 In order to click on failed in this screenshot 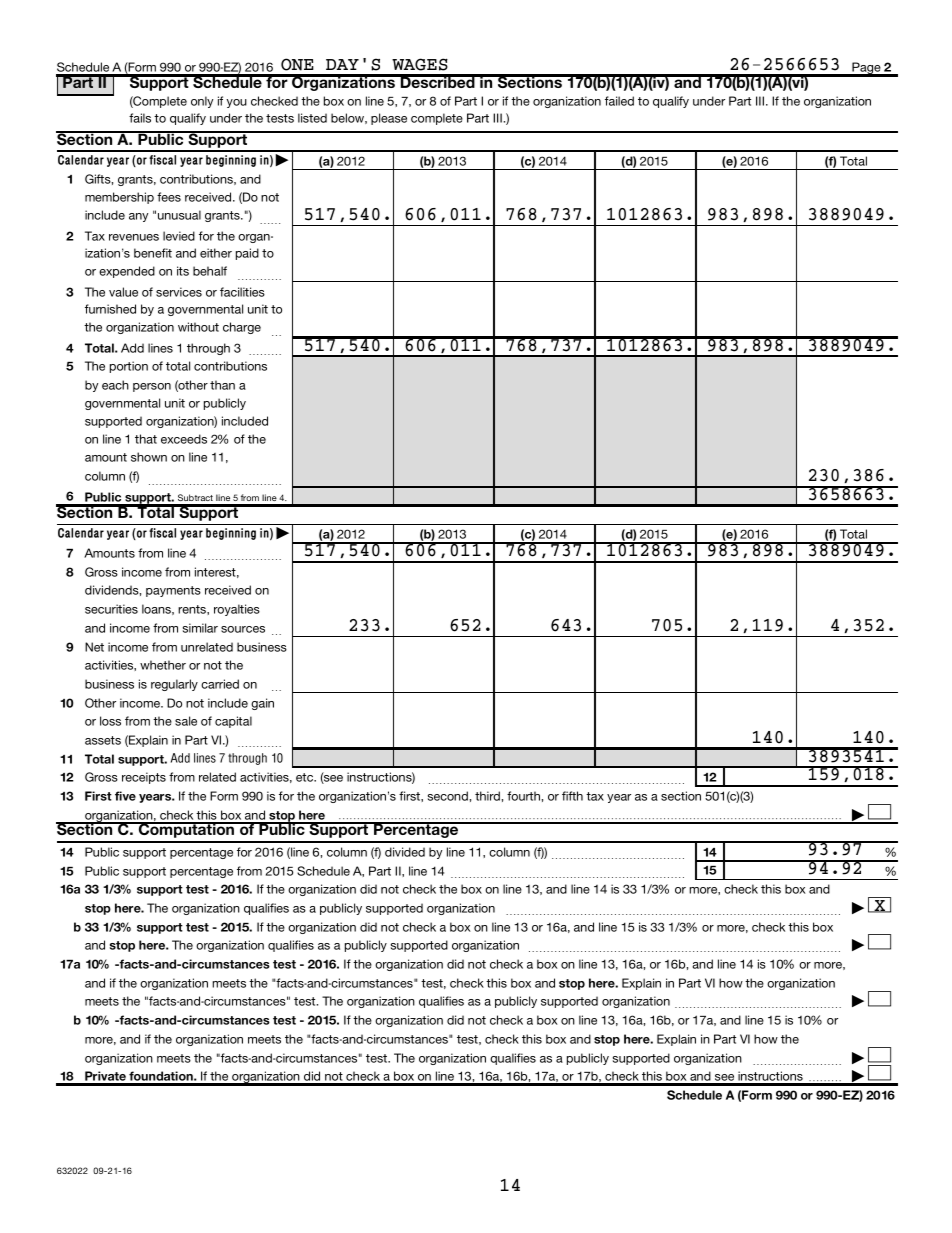, I will do `click(619, 101)`.
